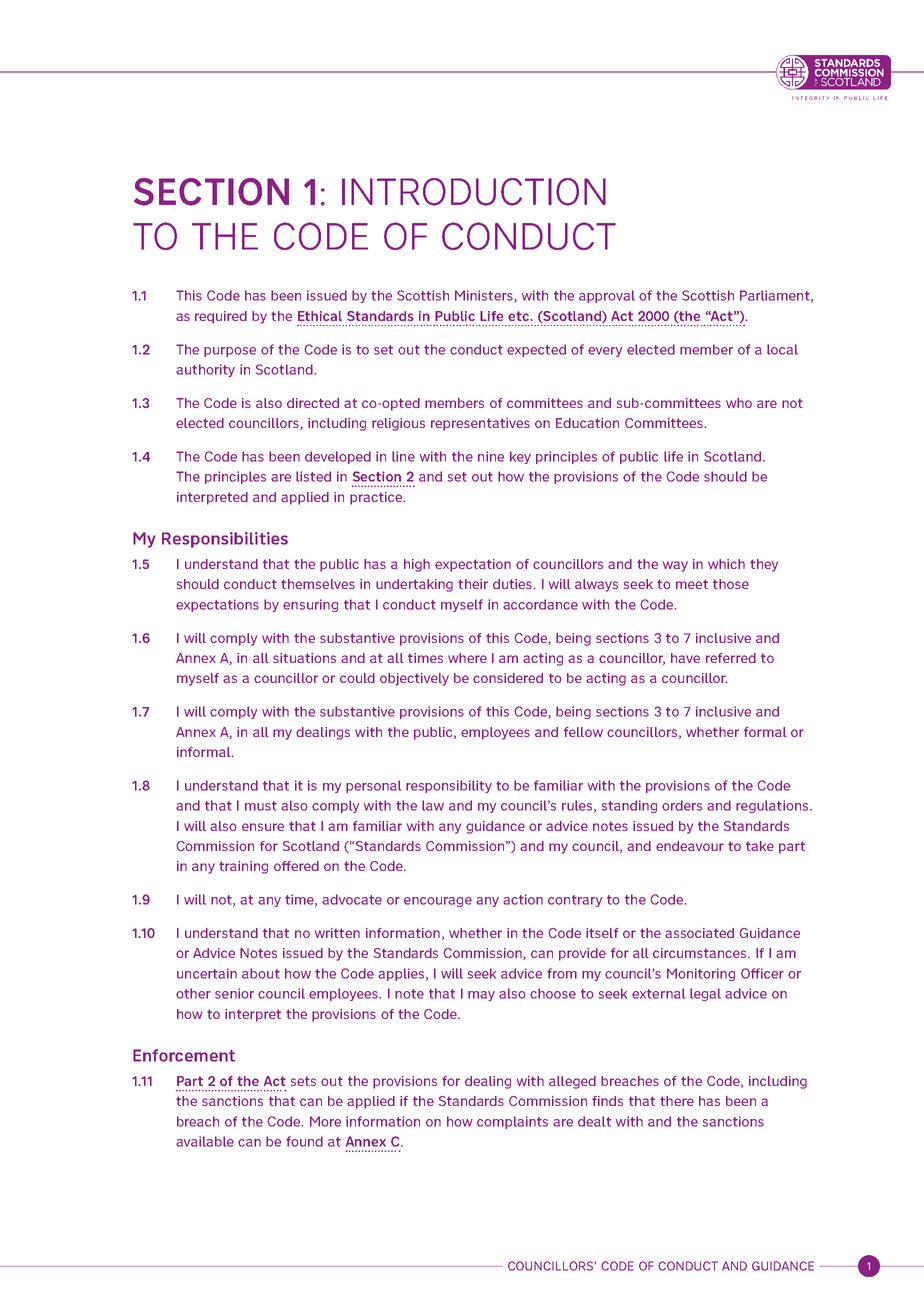 This page has height=1308, width=924. I want to click on found, so click(304, 1141).
